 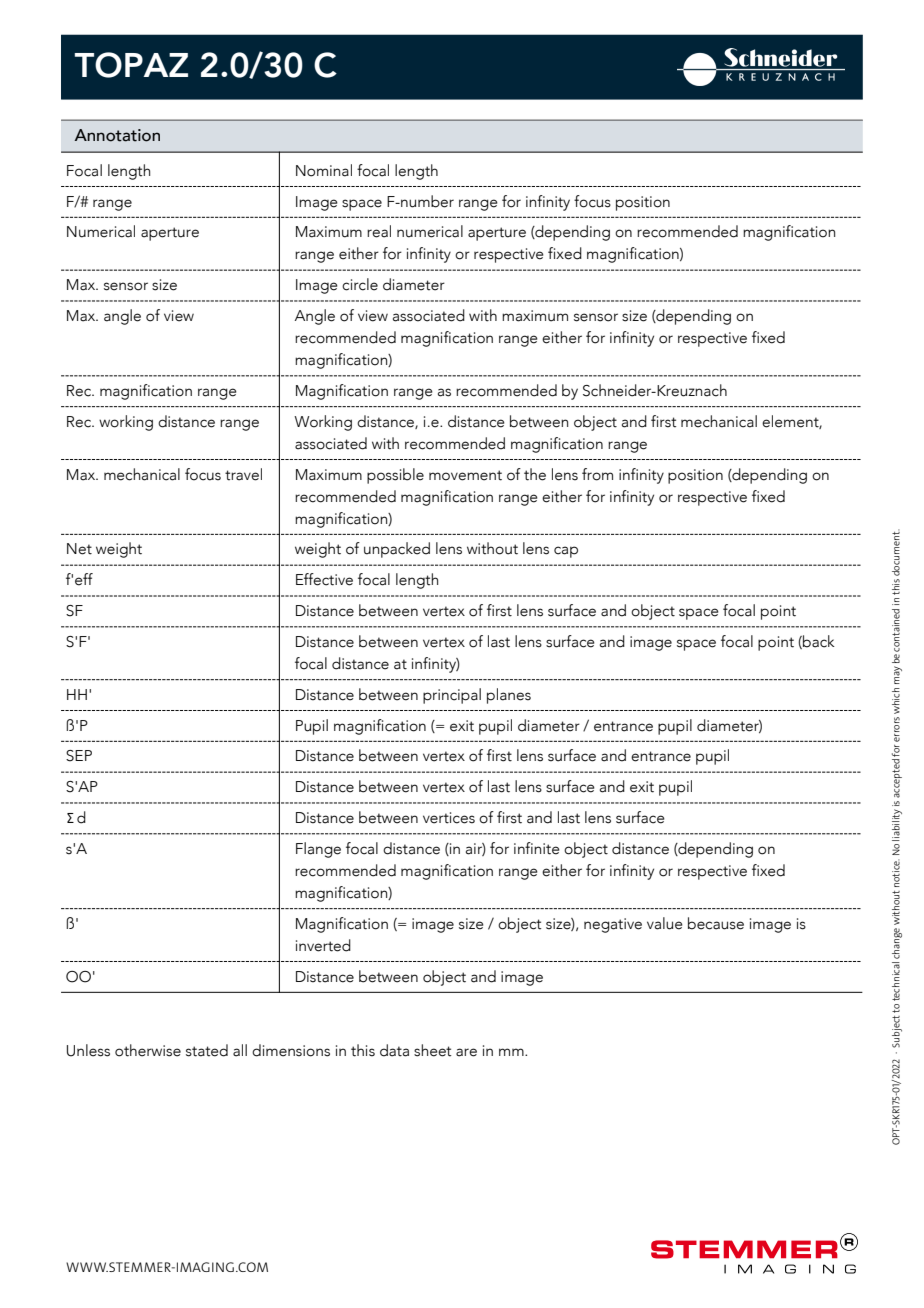 I want to click on sheet, so click(x=433, y=1050).
